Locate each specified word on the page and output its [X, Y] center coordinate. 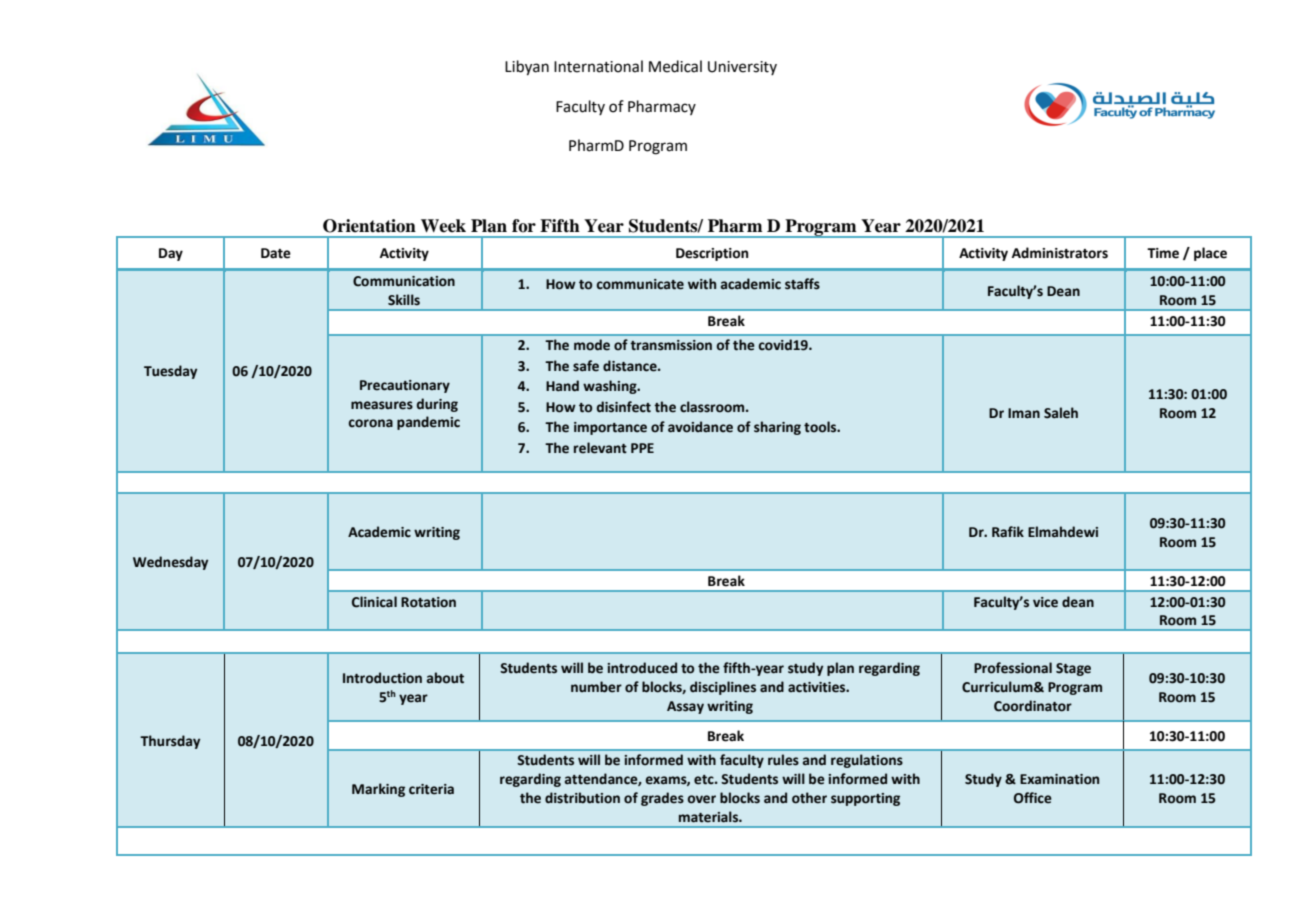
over [701, 799]
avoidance [700, 427]
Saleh [1061, 413]
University [742, 68]
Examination [1059, 779]
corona [370, 423]
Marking [378, 790]
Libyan [527, 68]
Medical [675, 66]
